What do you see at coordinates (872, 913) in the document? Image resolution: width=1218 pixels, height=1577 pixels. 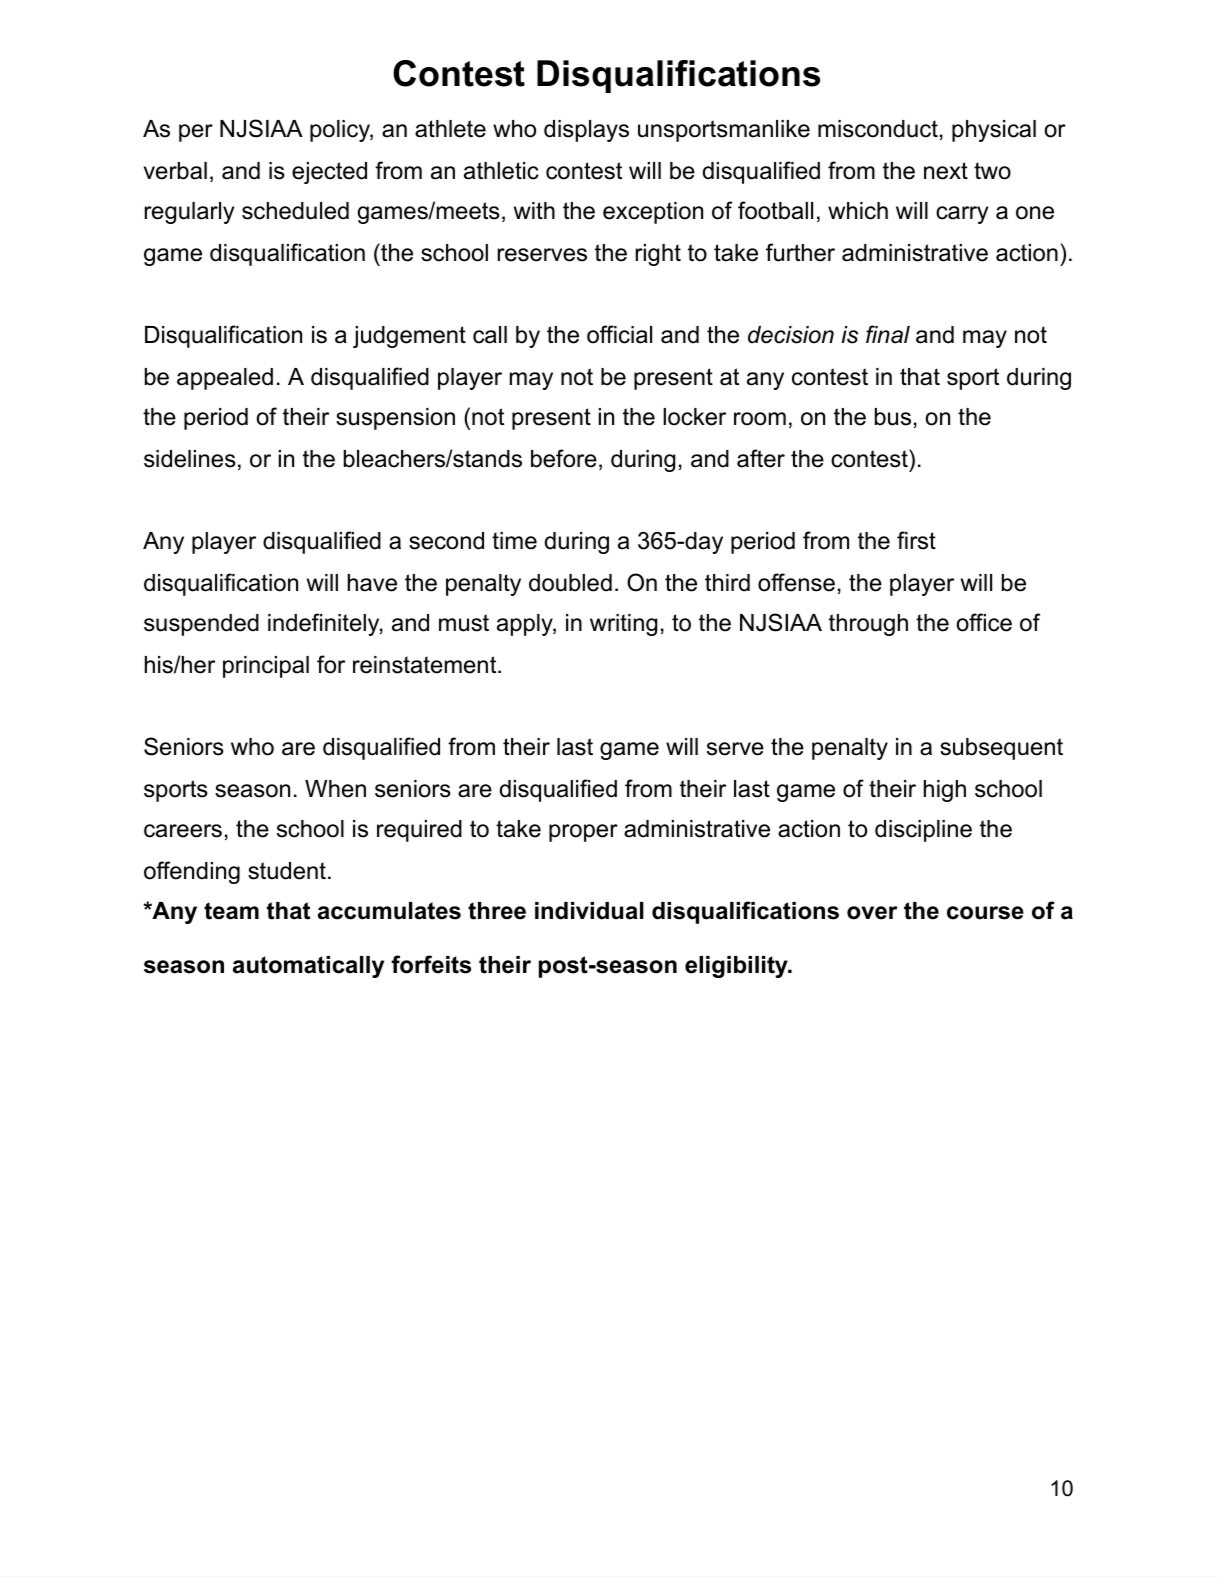 I see `over` at bounding box center [872, 913].
